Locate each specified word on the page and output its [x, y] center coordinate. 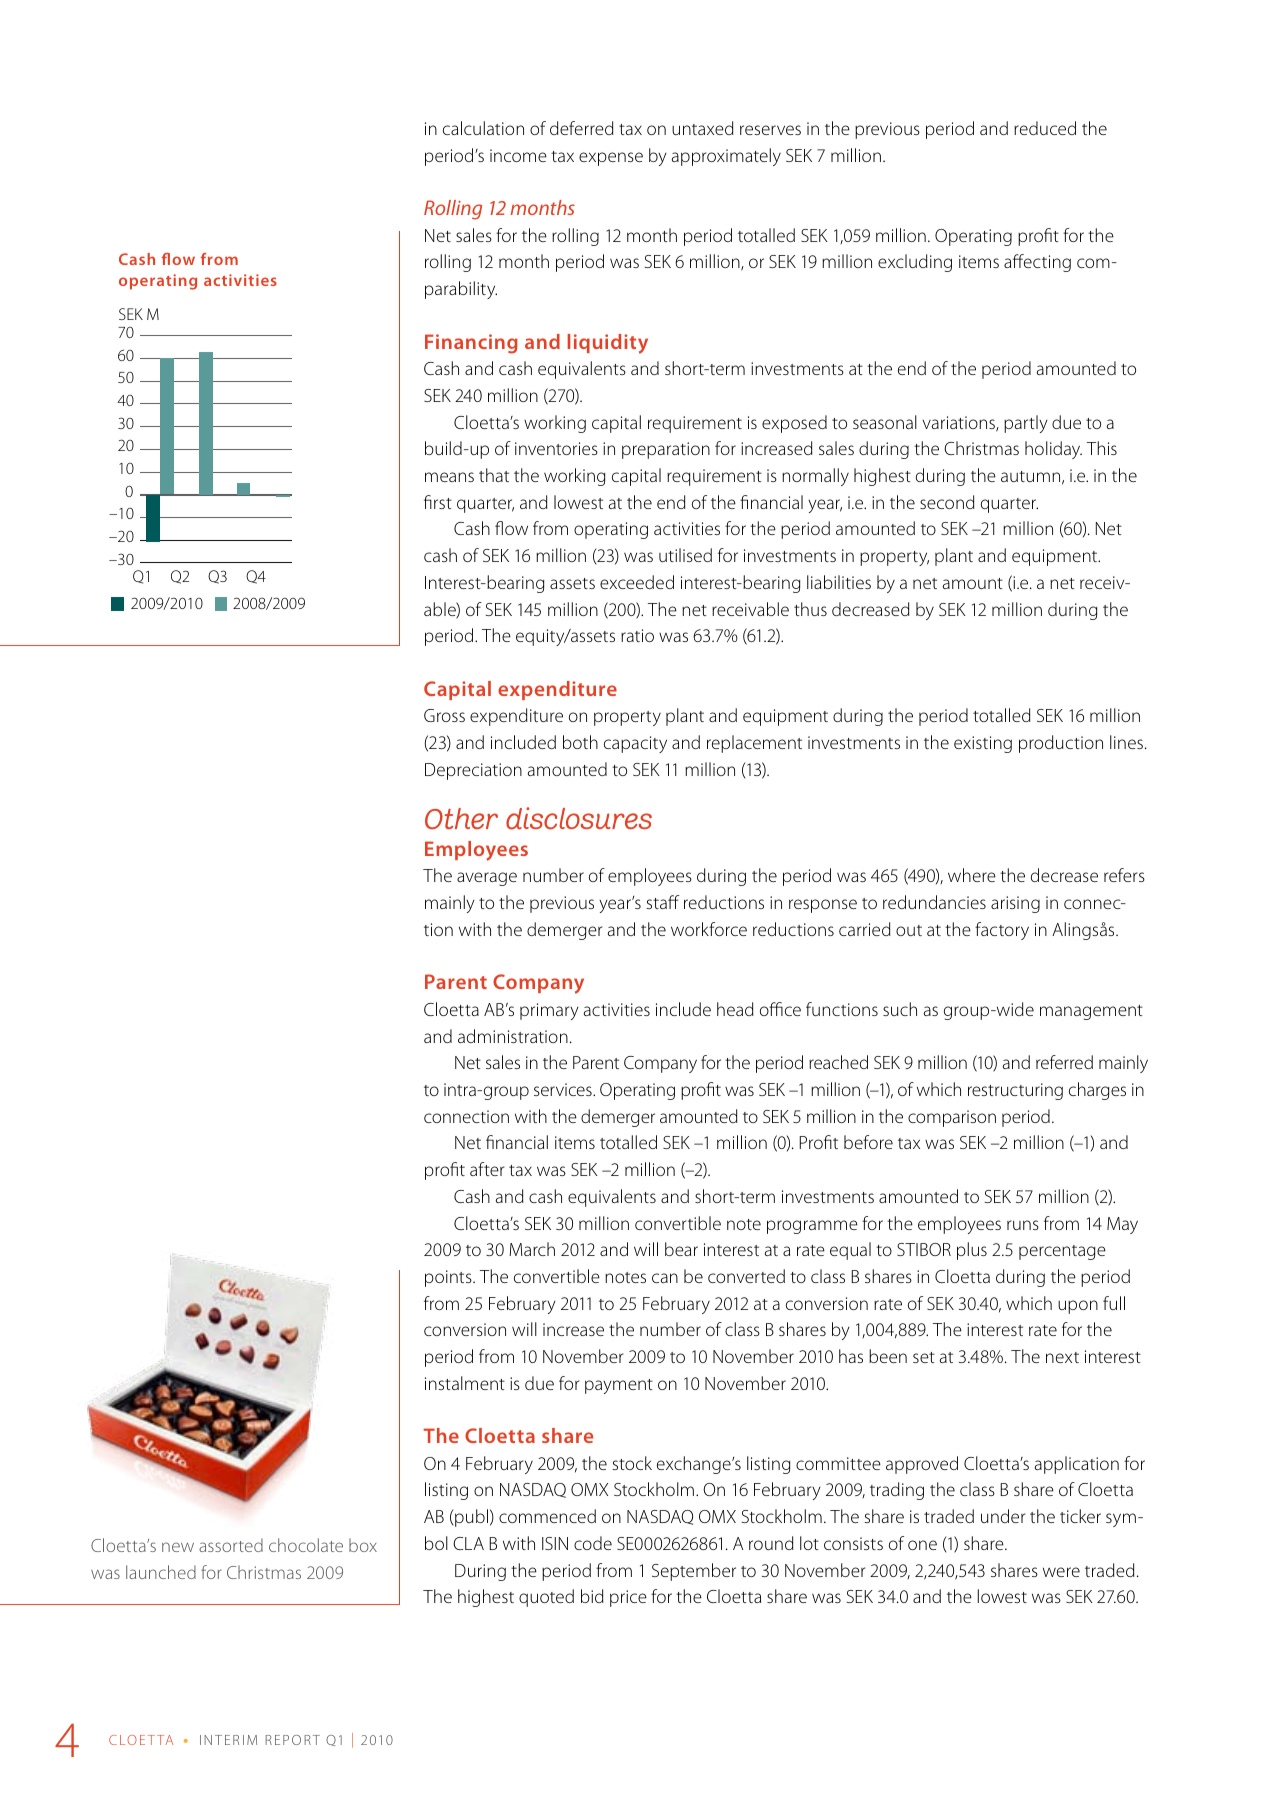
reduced [1045, 128]
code [593, 1543]
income [518, 155]
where [972, 875]
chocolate [306, 1545]
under [1003, 1516]
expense [611, 159]
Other [461, 818]
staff [663, 902]
